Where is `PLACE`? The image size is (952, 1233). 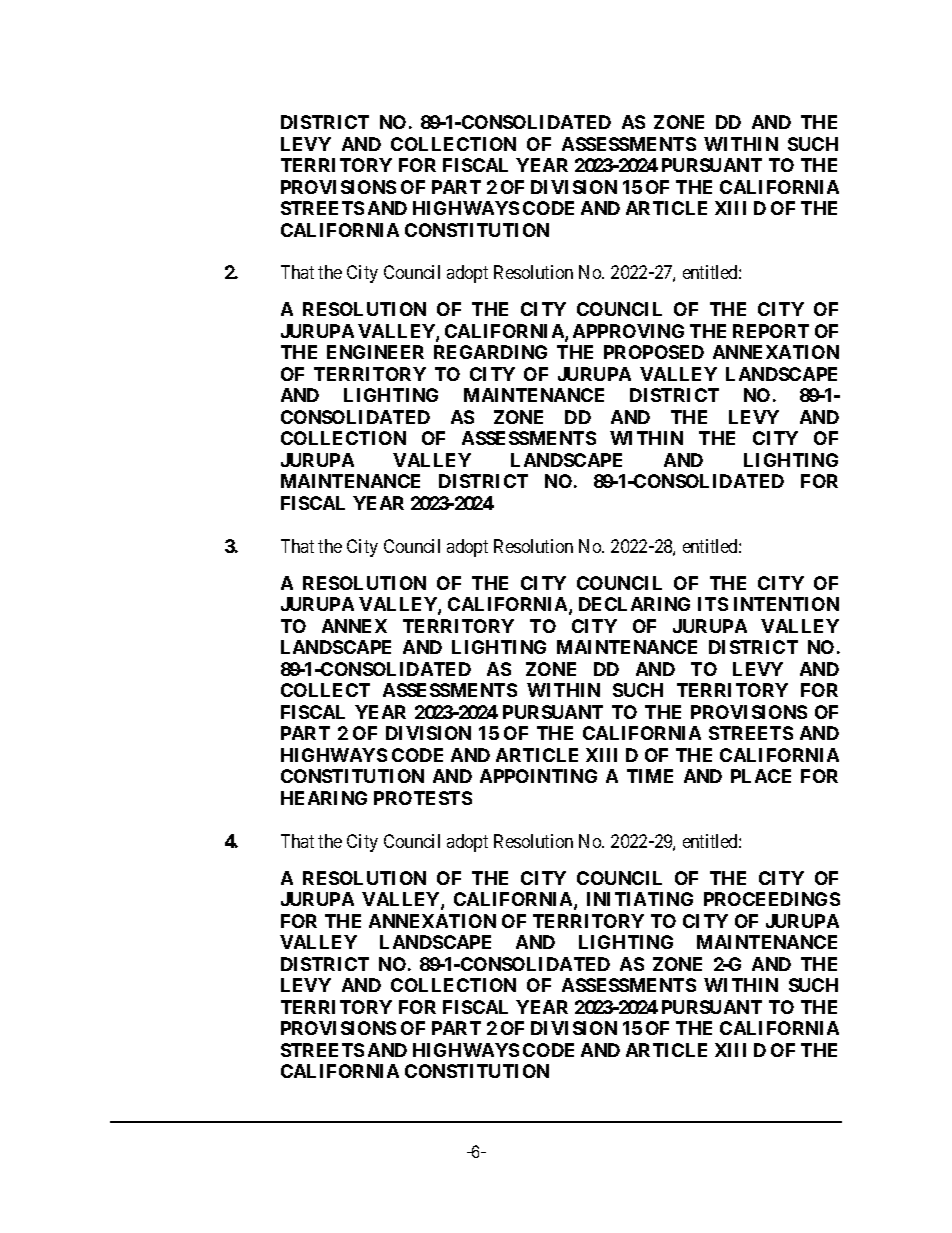
PLACE is located at coordinates (761, 776).
